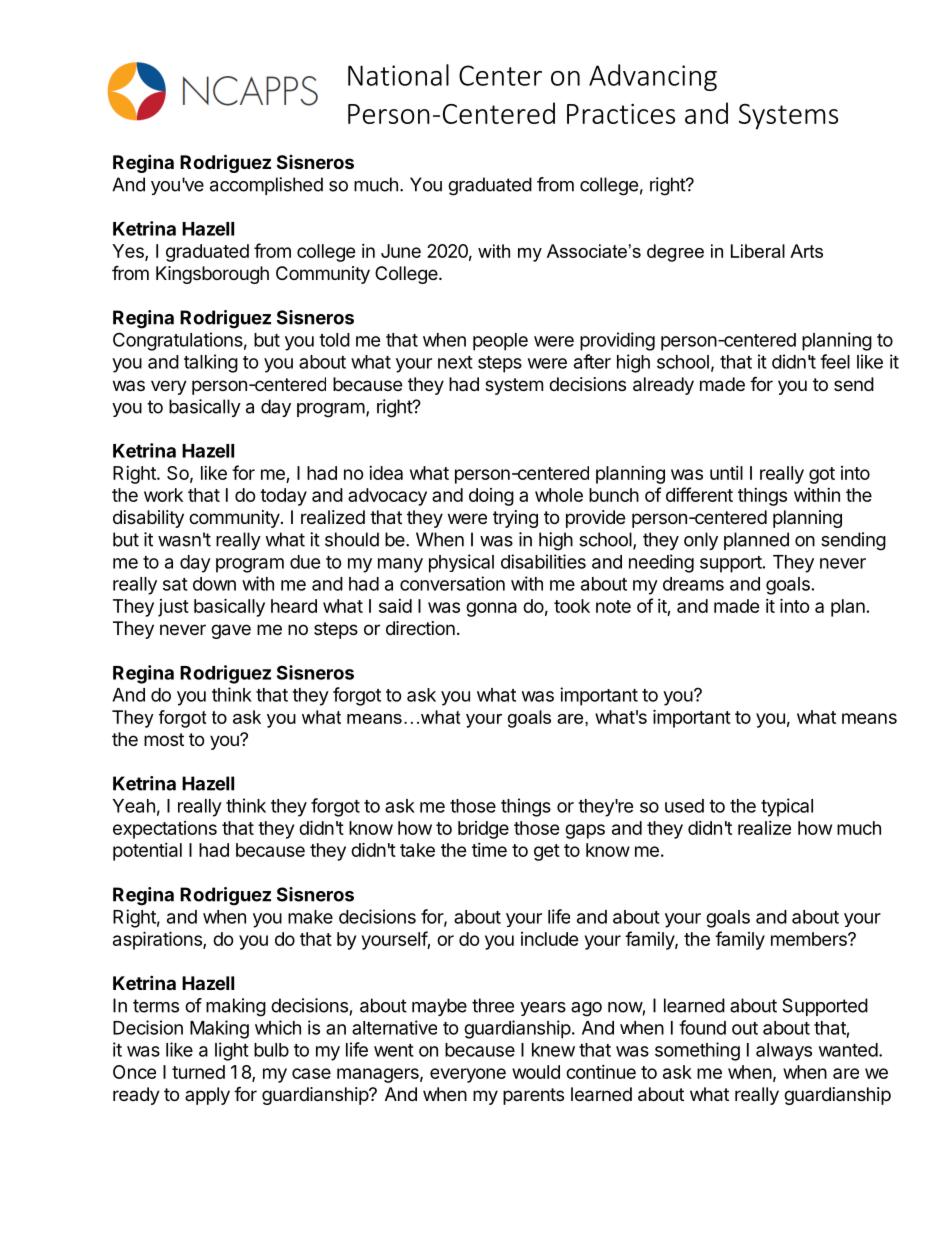 This screenshot has height=1233, width=952. I want to click on typical, so click(787, 807).
